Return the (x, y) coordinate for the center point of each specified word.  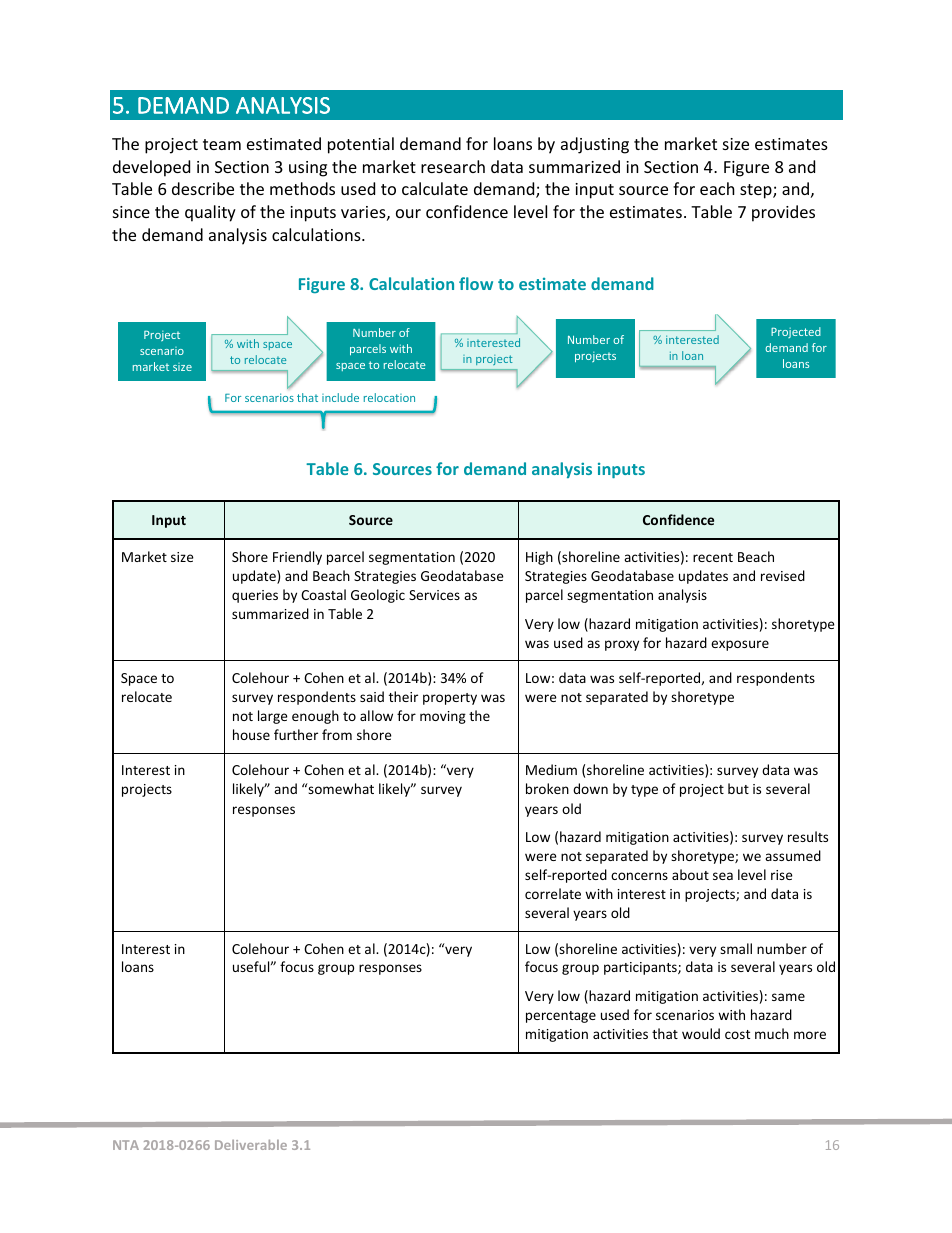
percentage (561, 1017)
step (757, 191)
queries (255, 596)
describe (203, 188)
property (450, 699)
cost (737, 1034)
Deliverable (251, 1145)
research (453, 166)
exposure (740, 645)
